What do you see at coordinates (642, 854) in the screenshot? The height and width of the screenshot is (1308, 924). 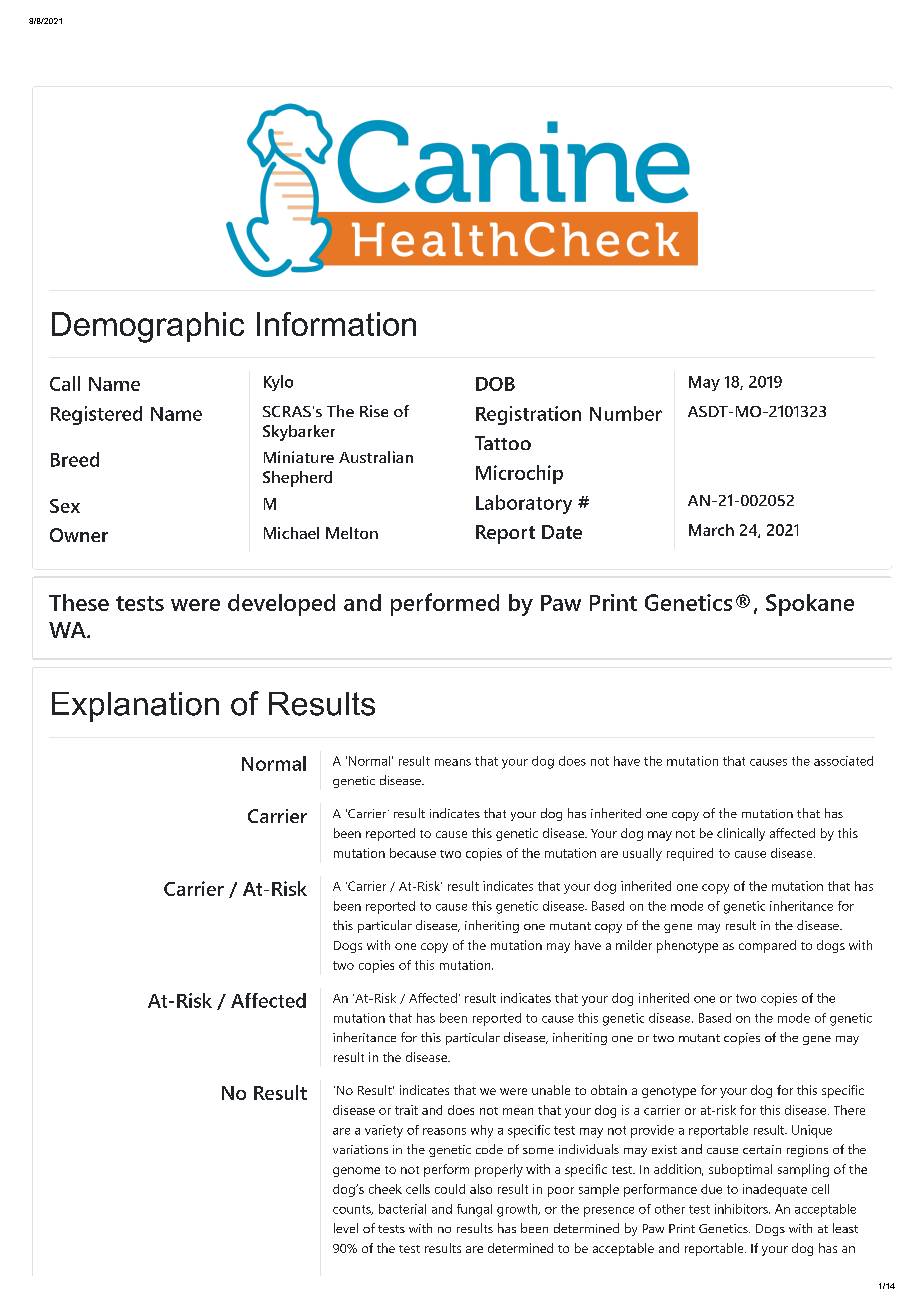 I see `usually` at bounding box center [642, 854].
